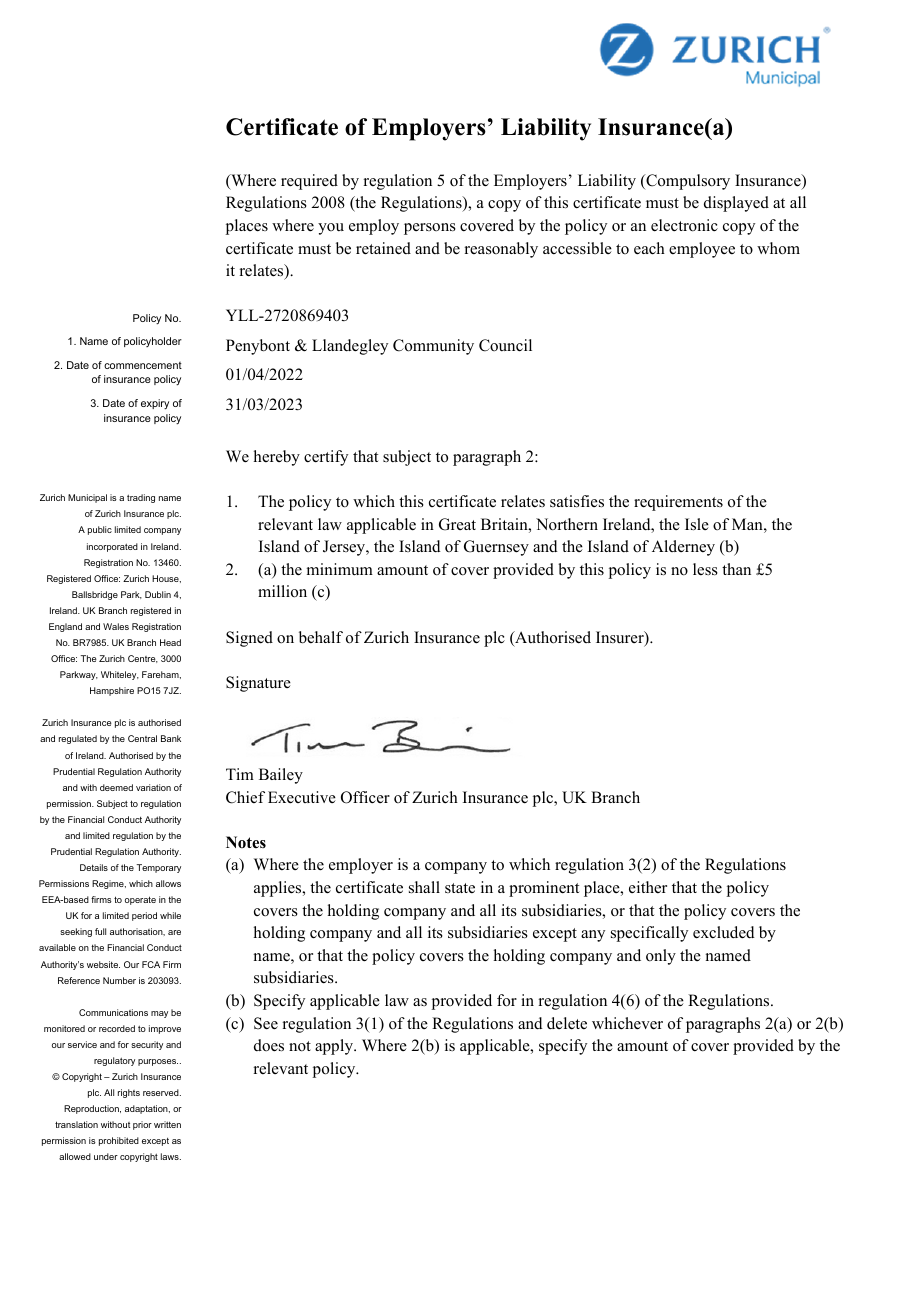 The image size is (924, 1308). Describe the element at coordinates (309, 182) in the screenshot. I see `required` at that location.
